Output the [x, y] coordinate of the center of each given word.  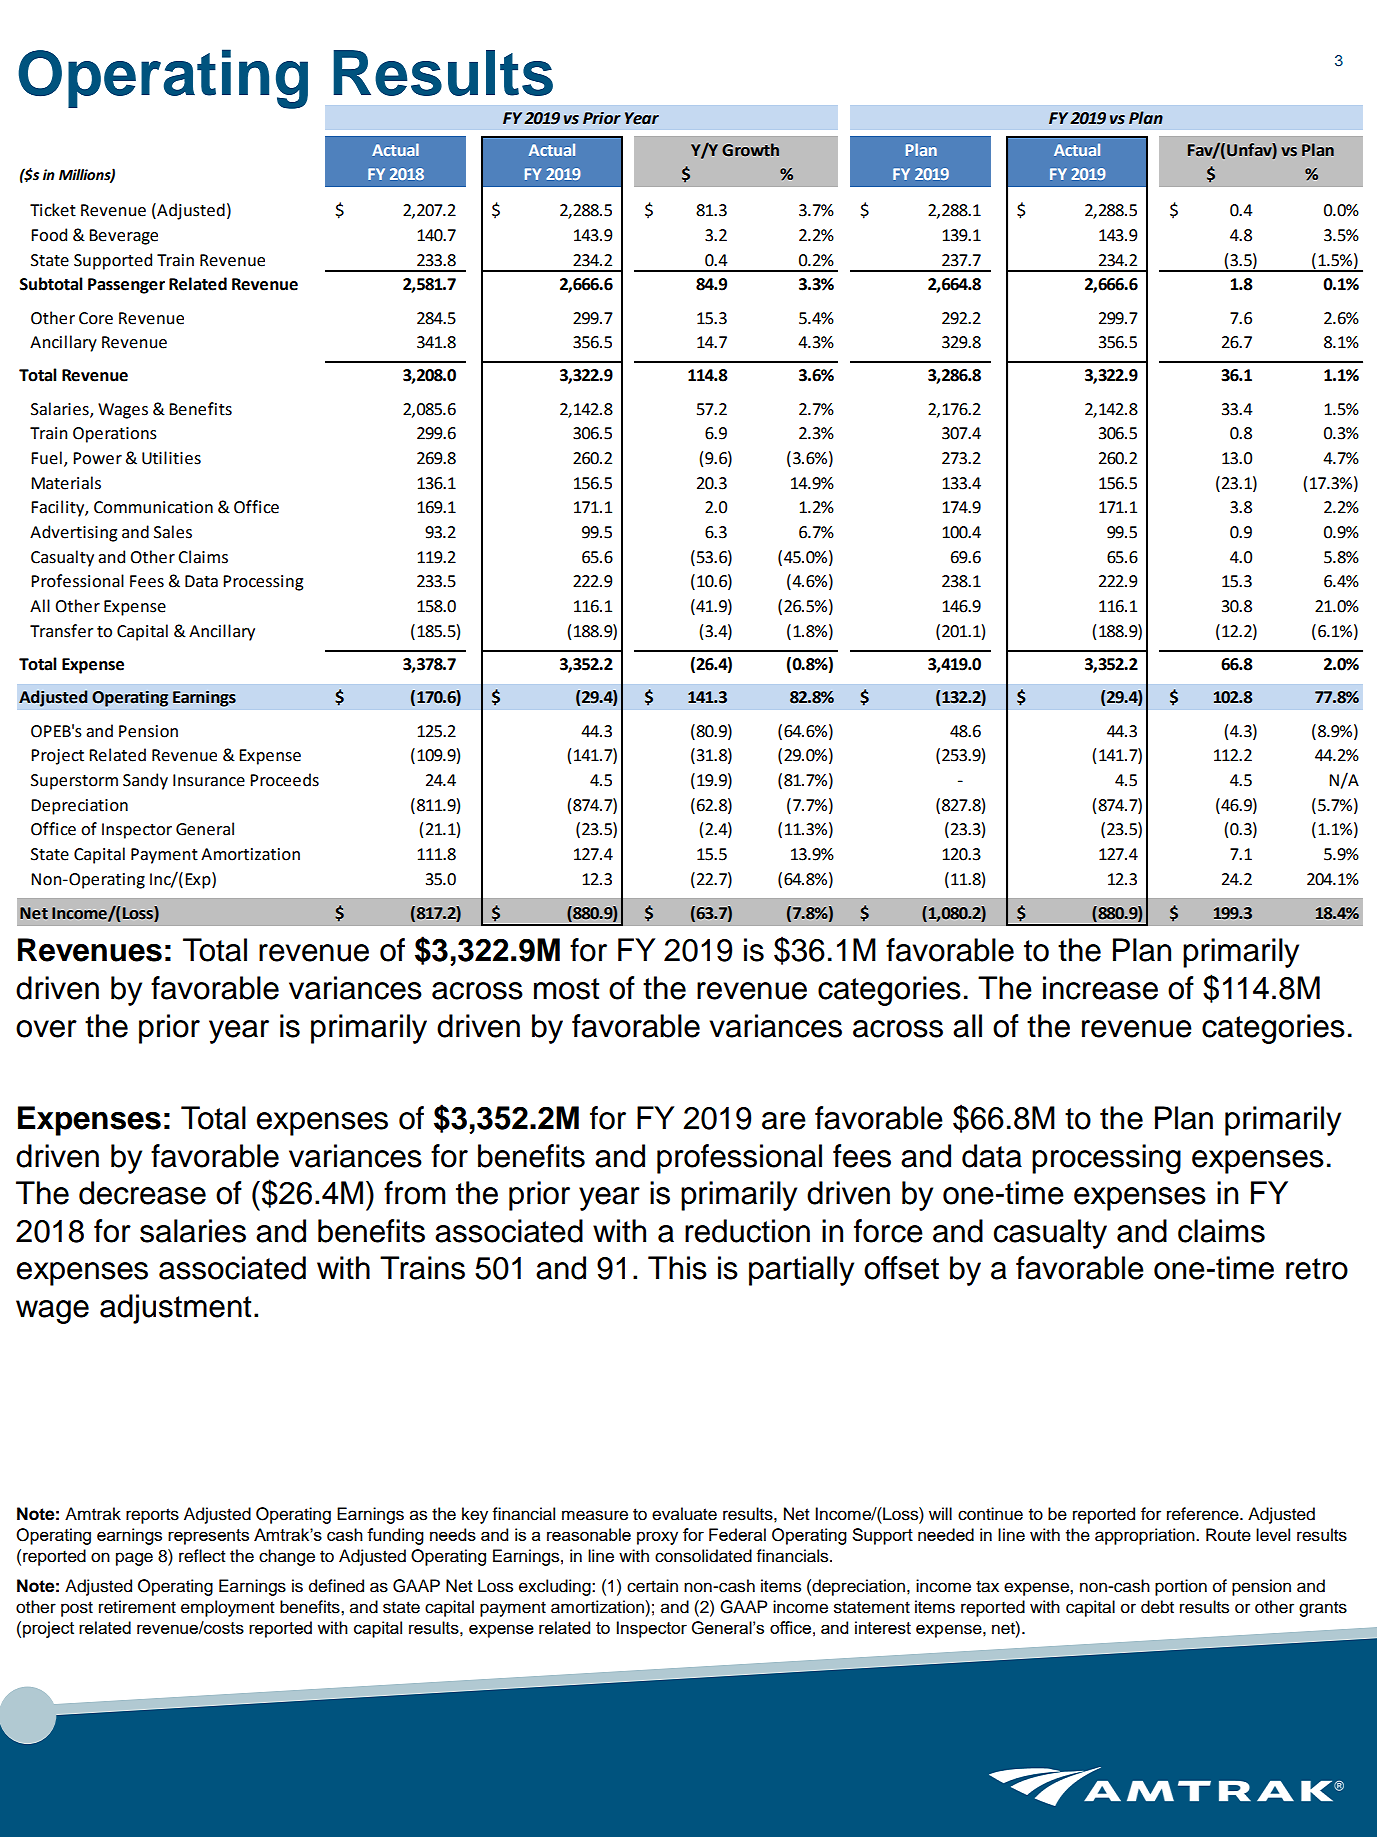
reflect [202, 1556]
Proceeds [284, 780]
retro [1317, 1269]
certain [652, 1586]
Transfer [61, 631]
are [784, 1121]
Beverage [123, 237]
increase [1100, 988]
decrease [142, 1193]
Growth [750, 150]
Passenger [126, 286]
